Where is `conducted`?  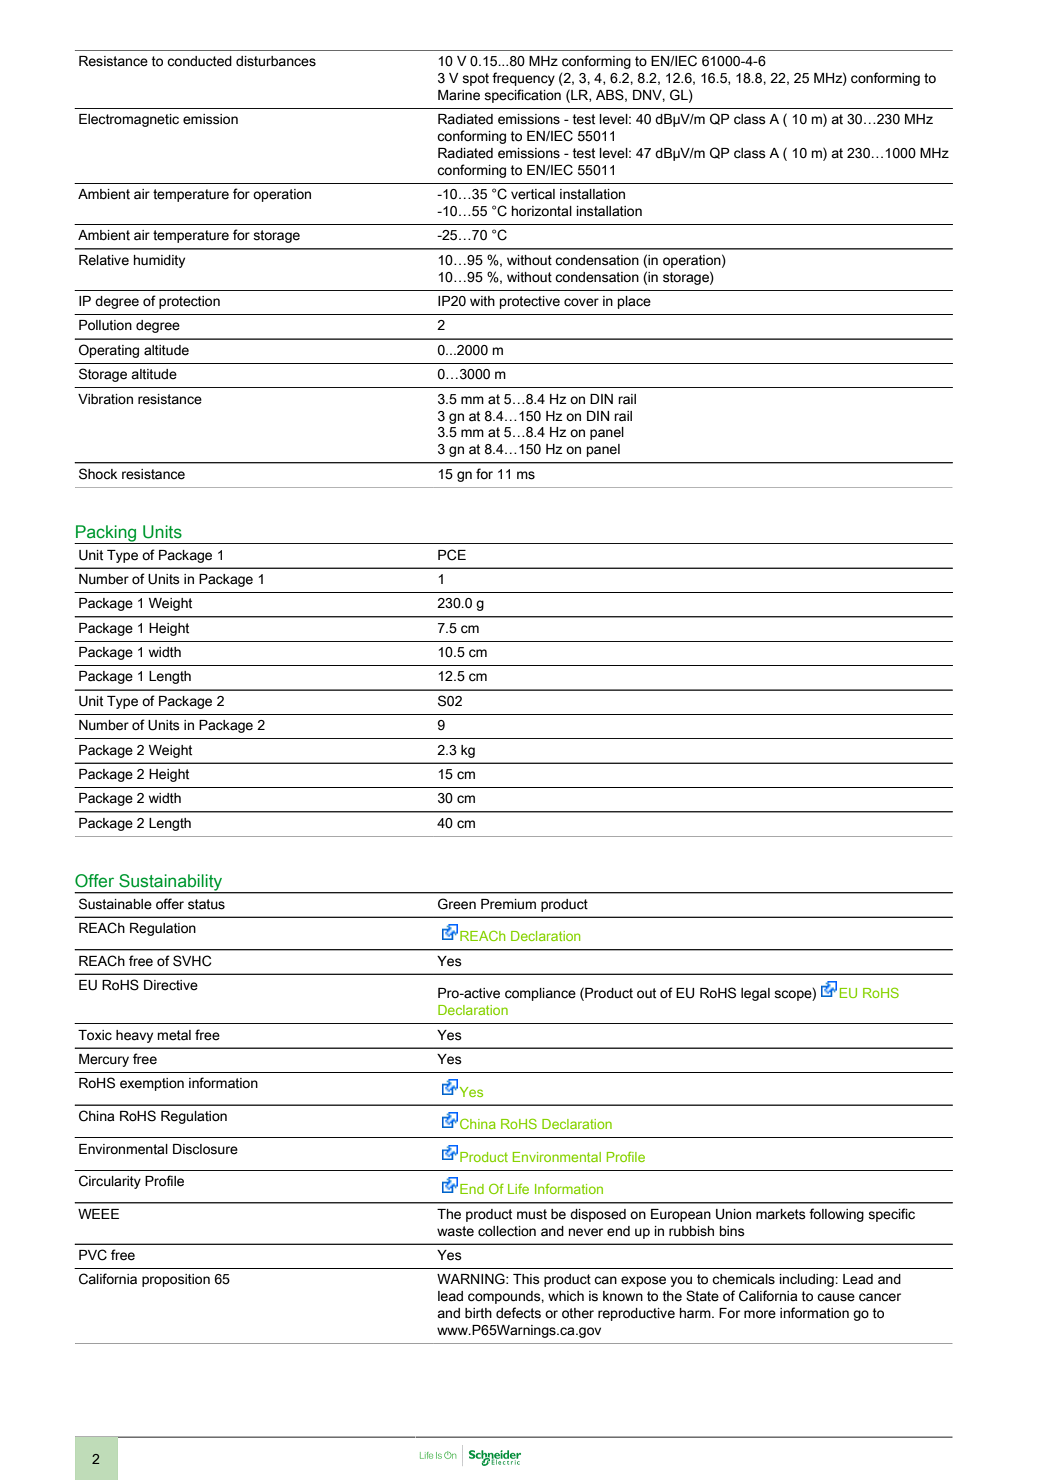 conducted is located at coordinates (199, 61).
